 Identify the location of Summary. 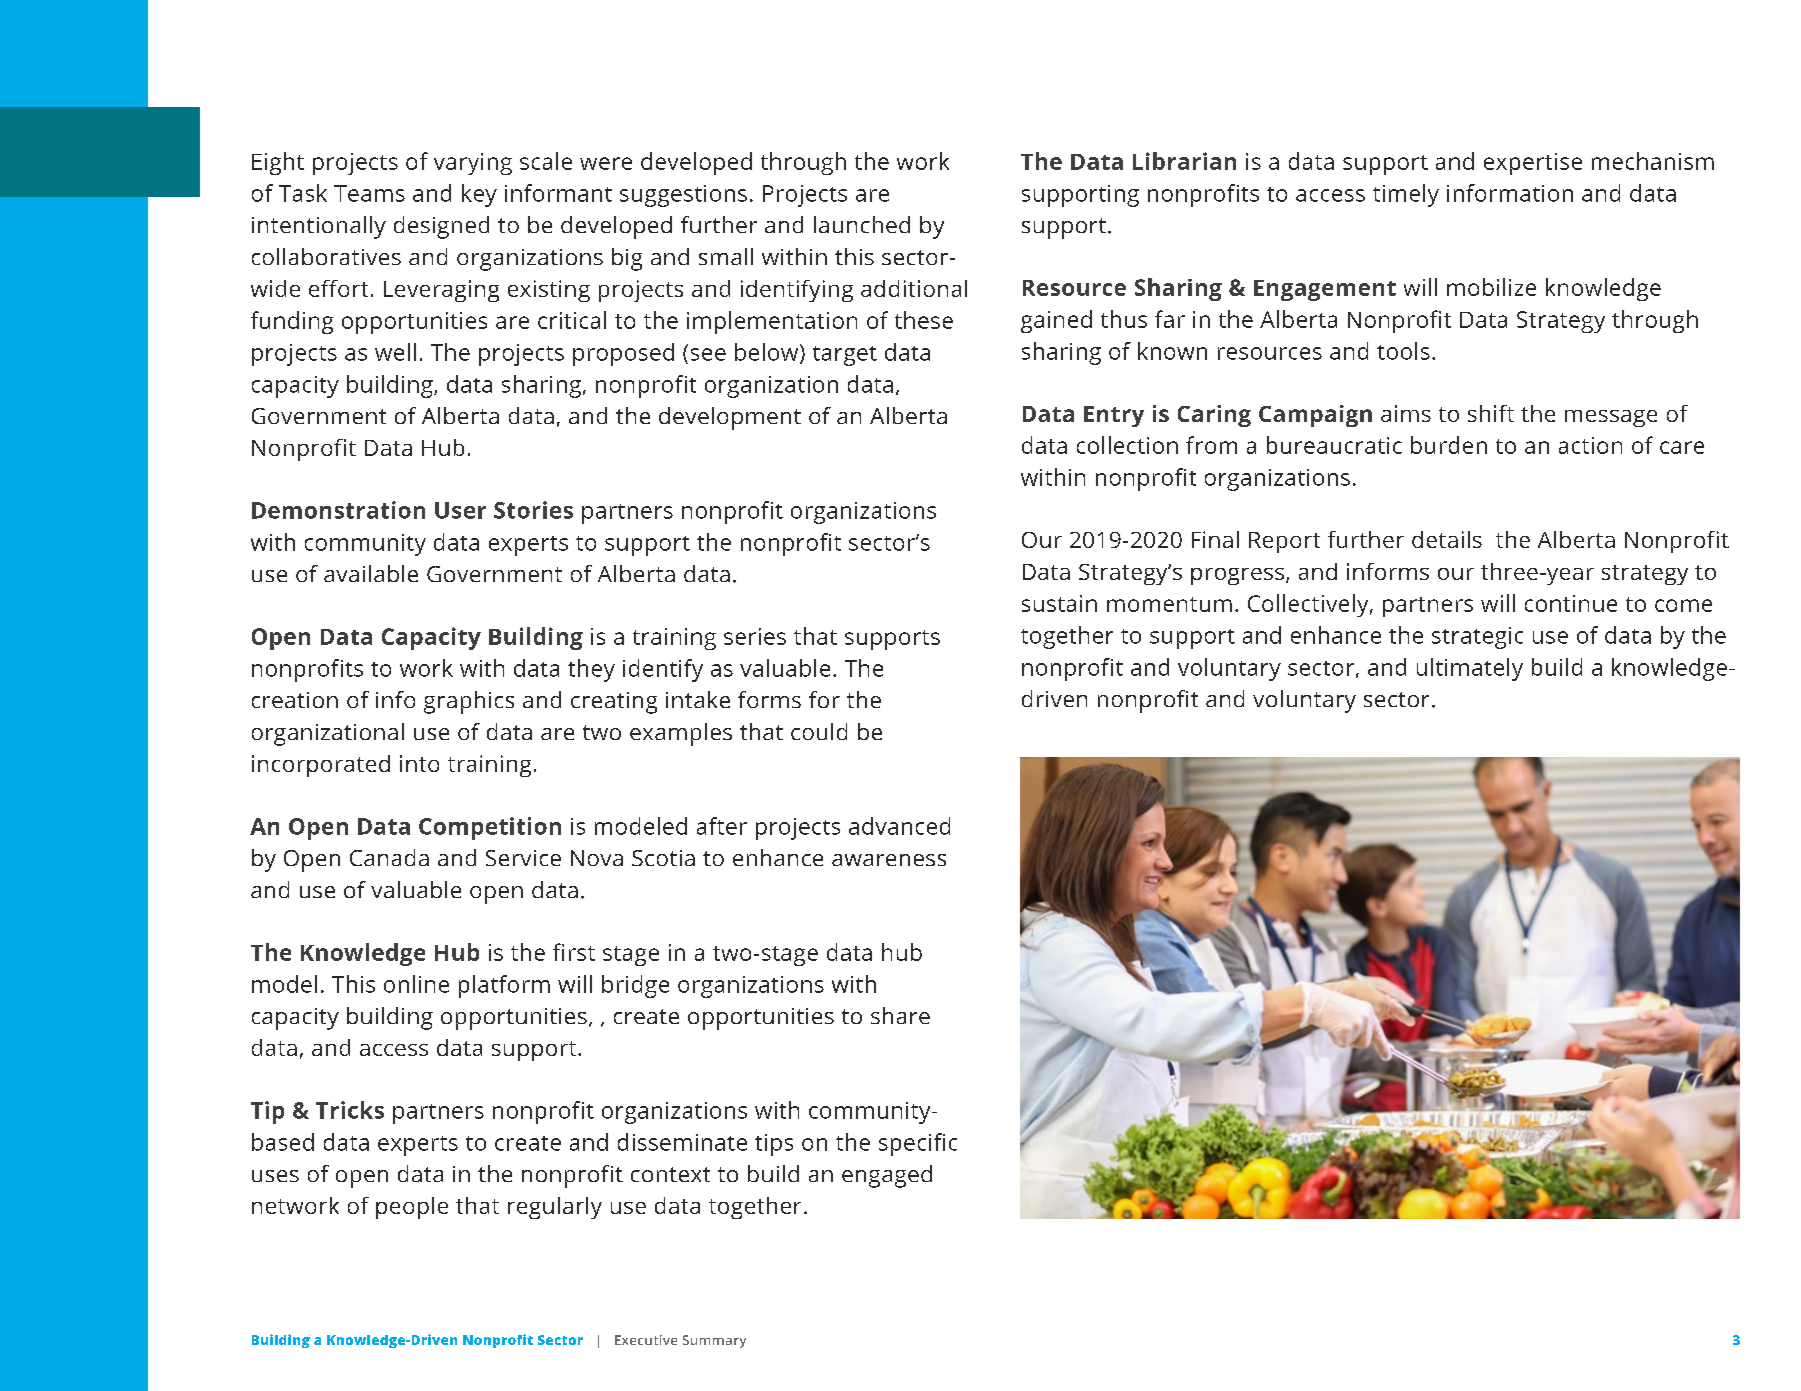
(714, 1341).
